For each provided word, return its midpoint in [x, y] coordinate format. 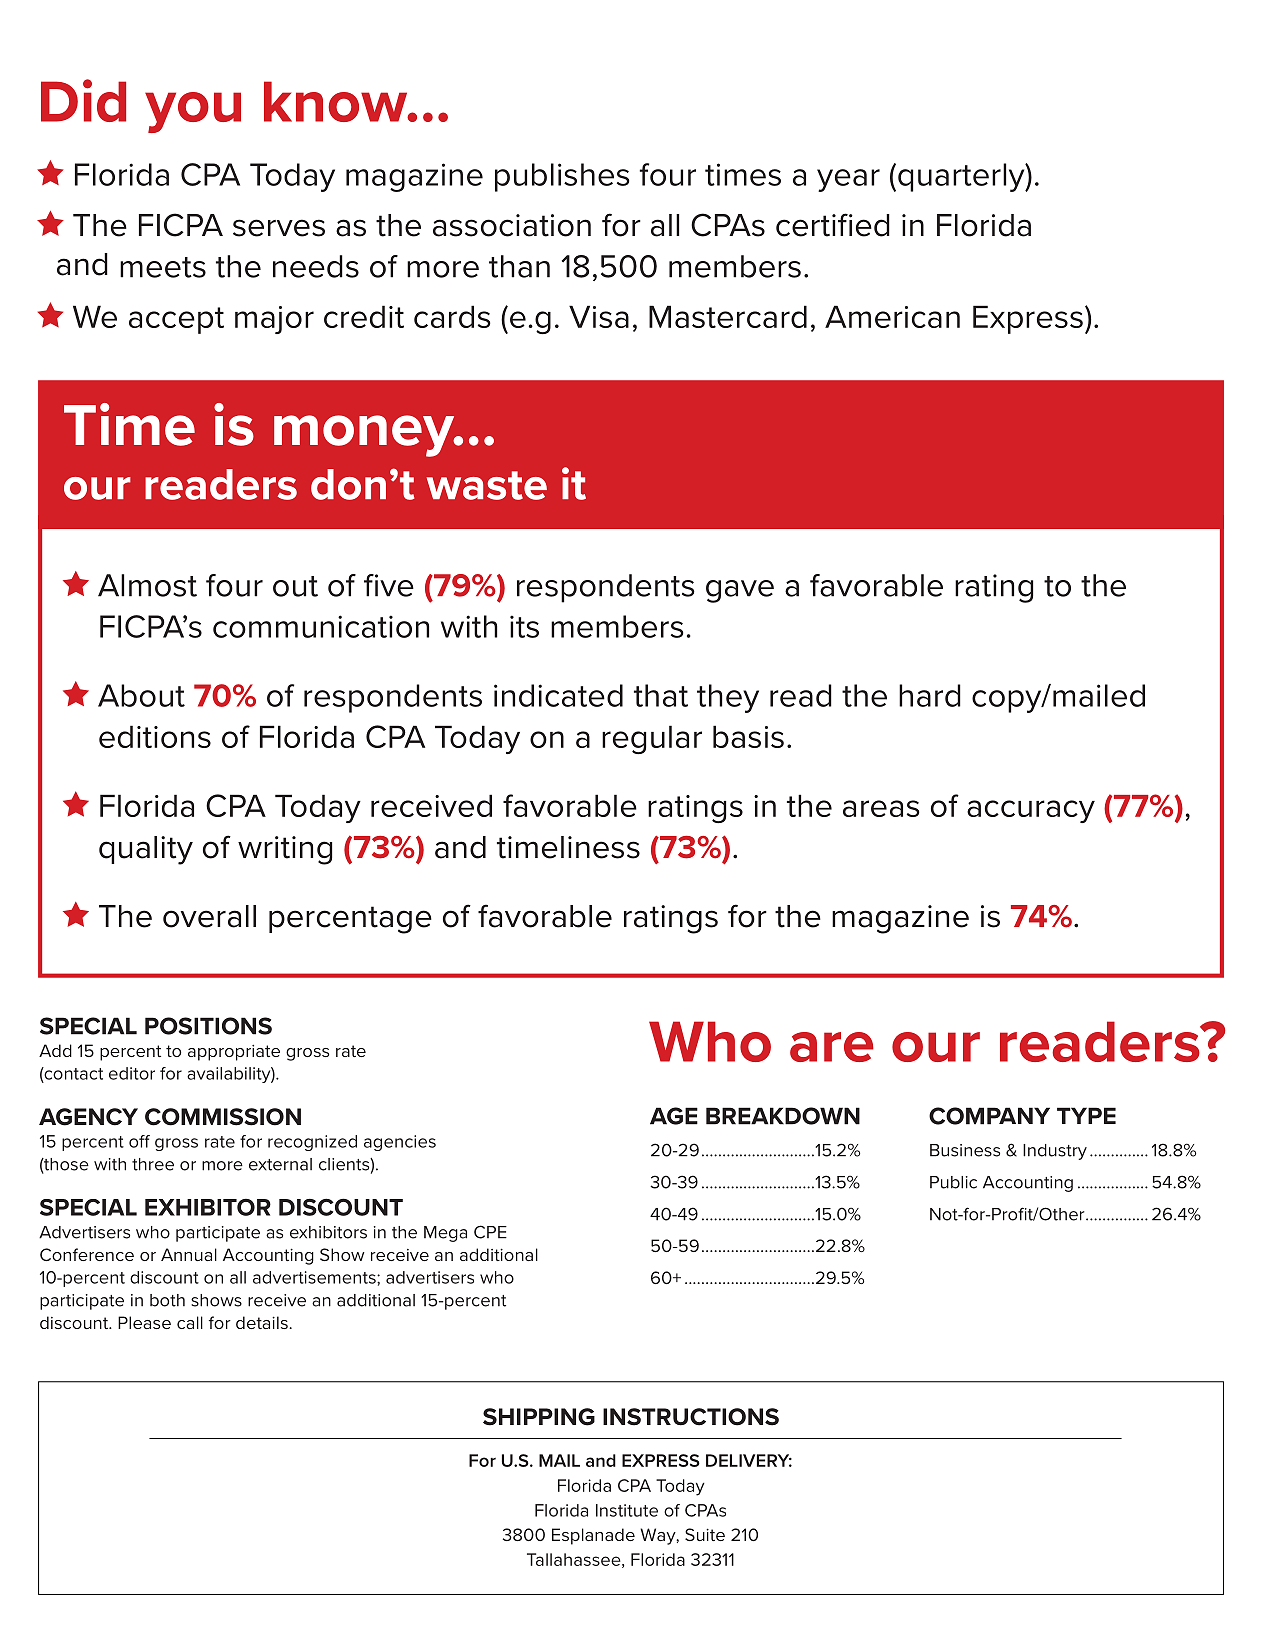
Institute [627, 1510]
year [848, 180]
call [190, 1322]
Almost [147, 585]
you [193, 112]
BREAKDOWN [783, 1116]
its [524, 626]
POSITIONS [208, 1026]
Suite [705, 1534]
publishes [562, 177]
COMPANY [989, 1116]
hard [930, 695]
